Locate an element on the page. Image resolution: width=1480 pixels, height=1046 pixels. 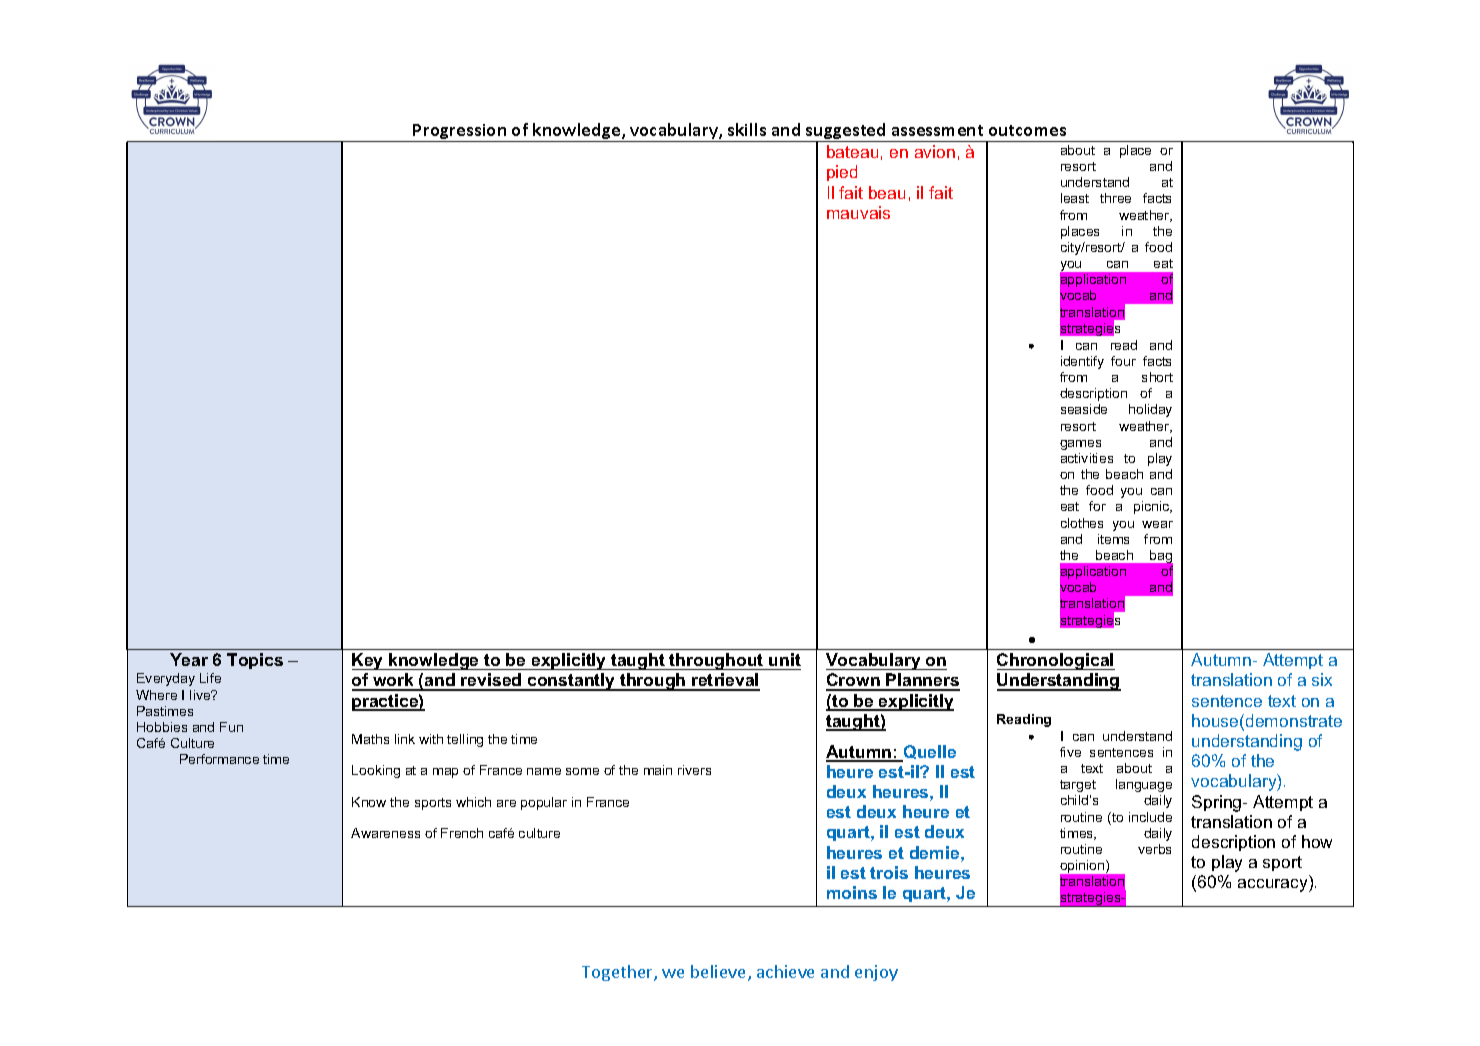
language is located at coordinates (1144, 785).
